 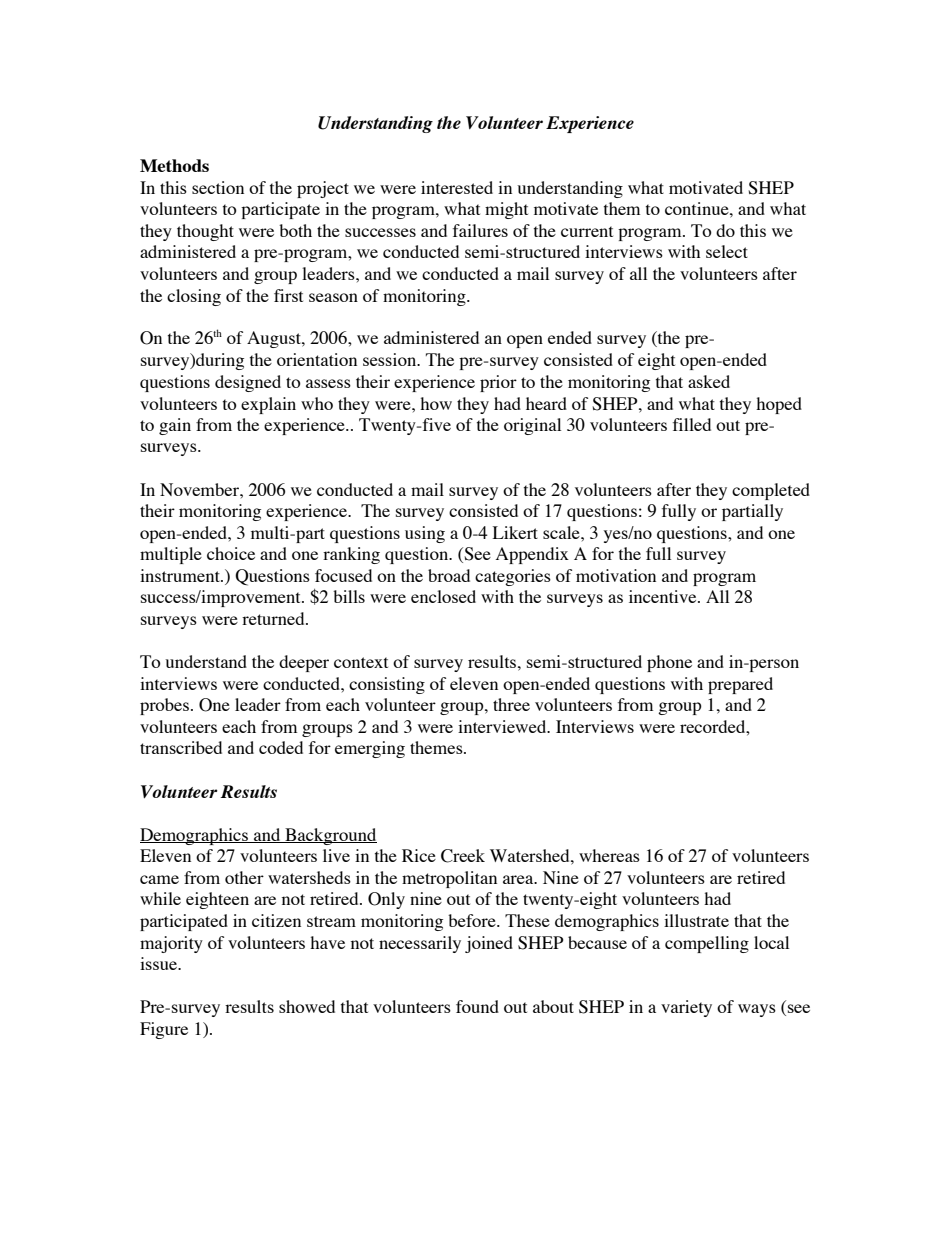 I want to click on found, so click(x=477, y=1006).
